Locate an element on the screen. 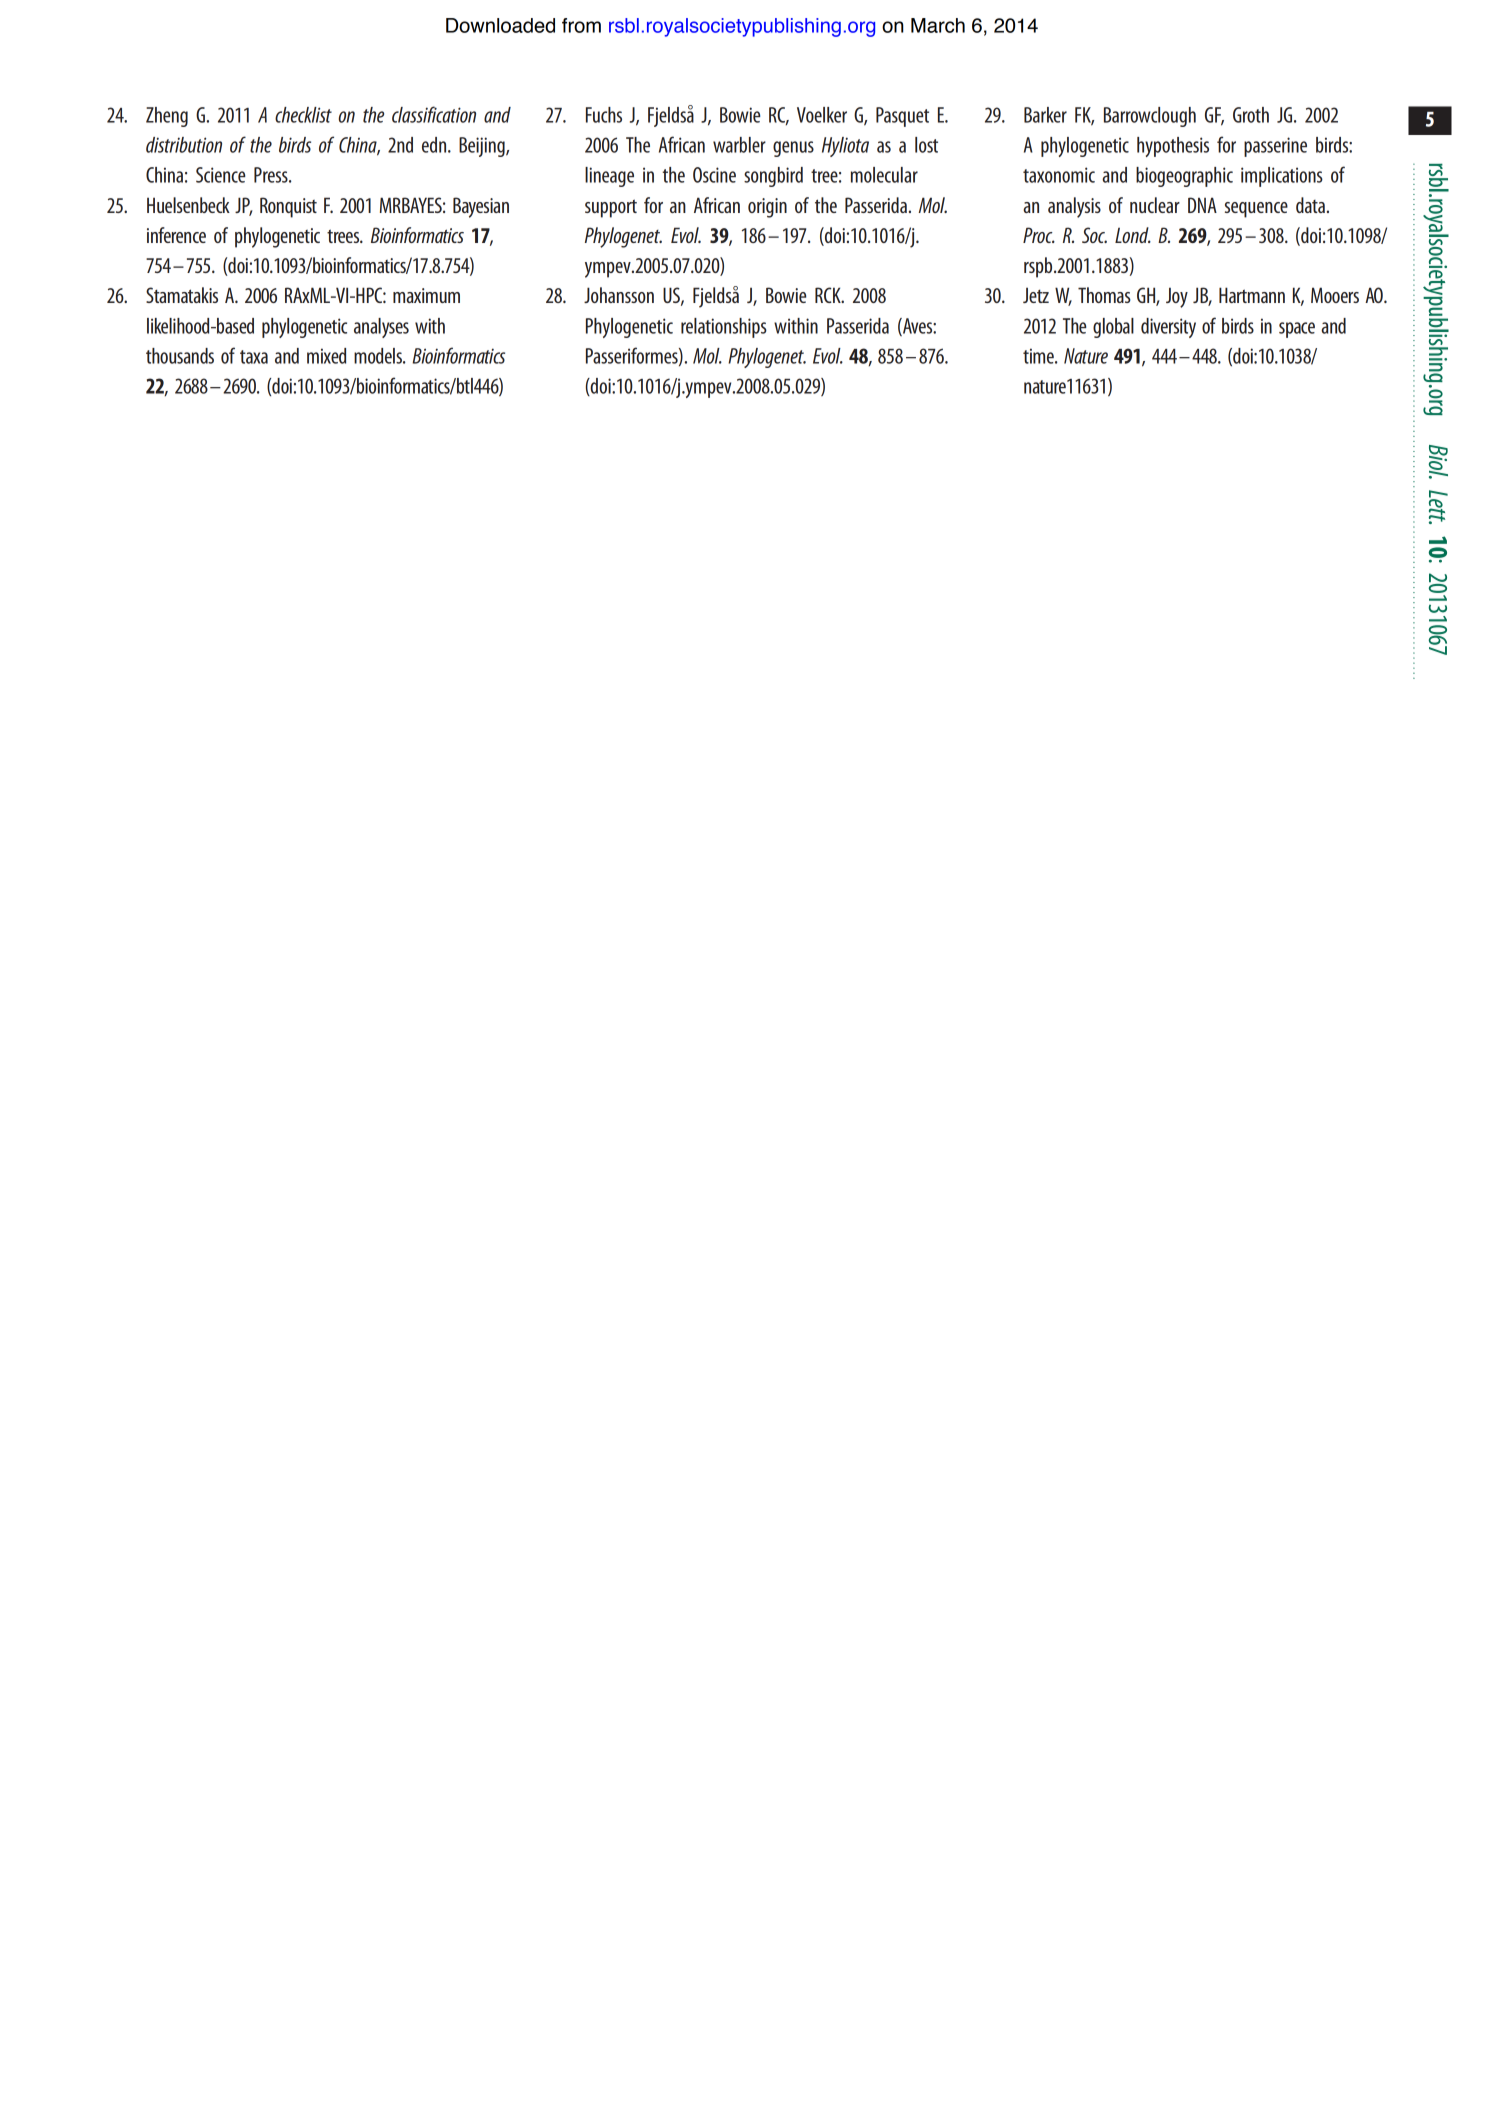 The image size is (1494, 2113). mixed is located at coordinates (326, 356).
